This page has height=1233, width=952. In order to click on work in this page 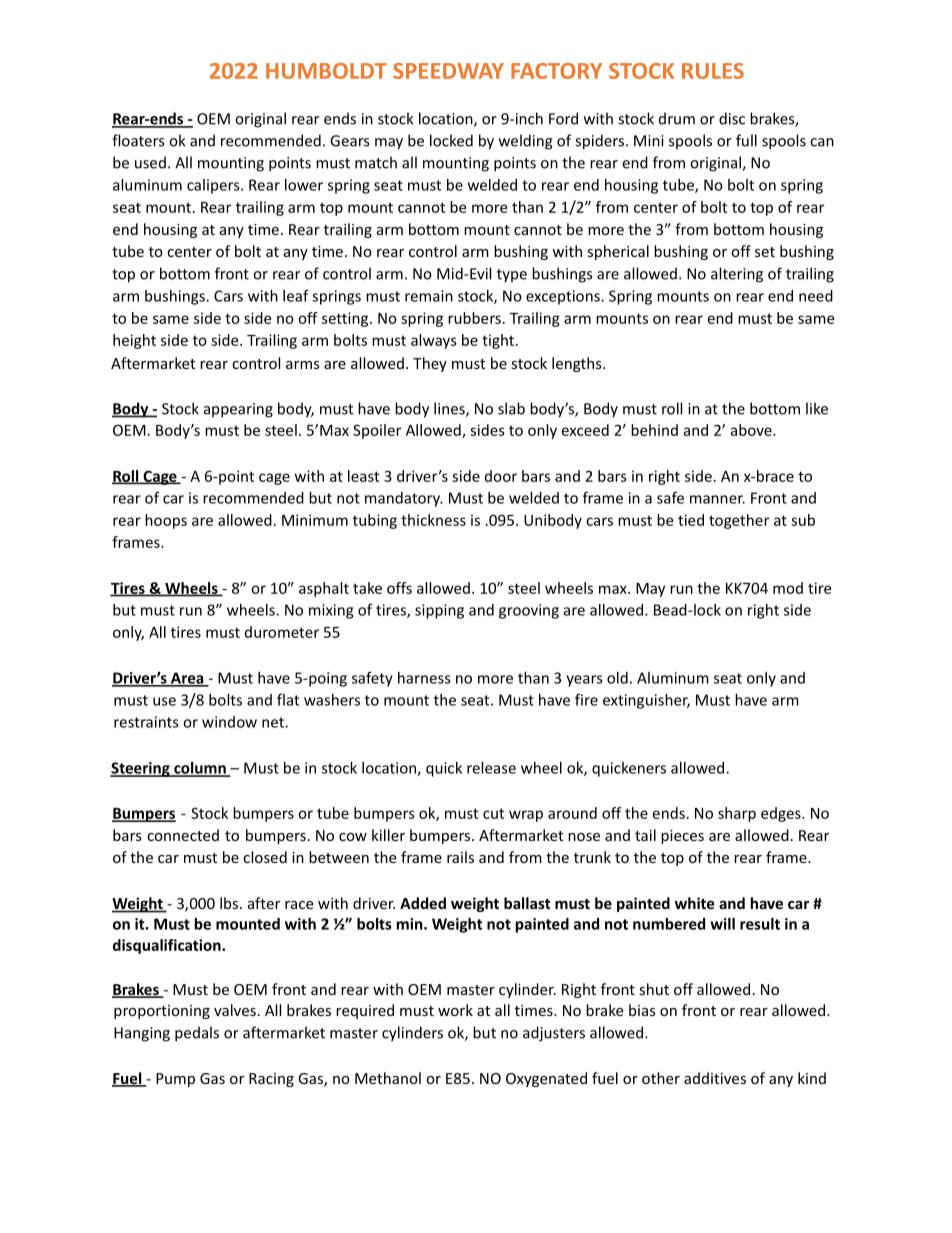, I will do `click(455, 1010)`.
